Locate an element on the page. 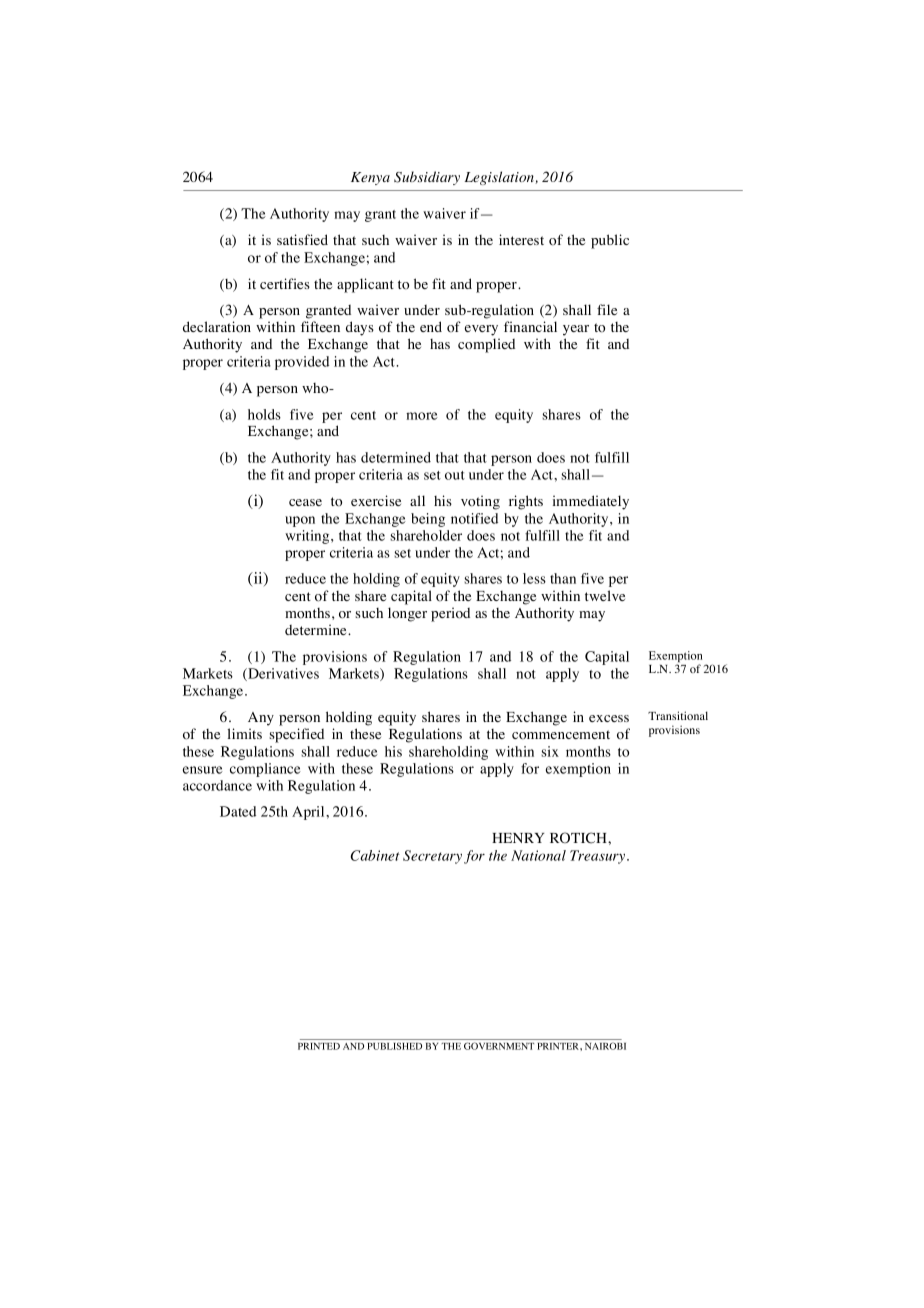 This image has width=924, height=1308. Treasury is located at coordinates (599, 857).
